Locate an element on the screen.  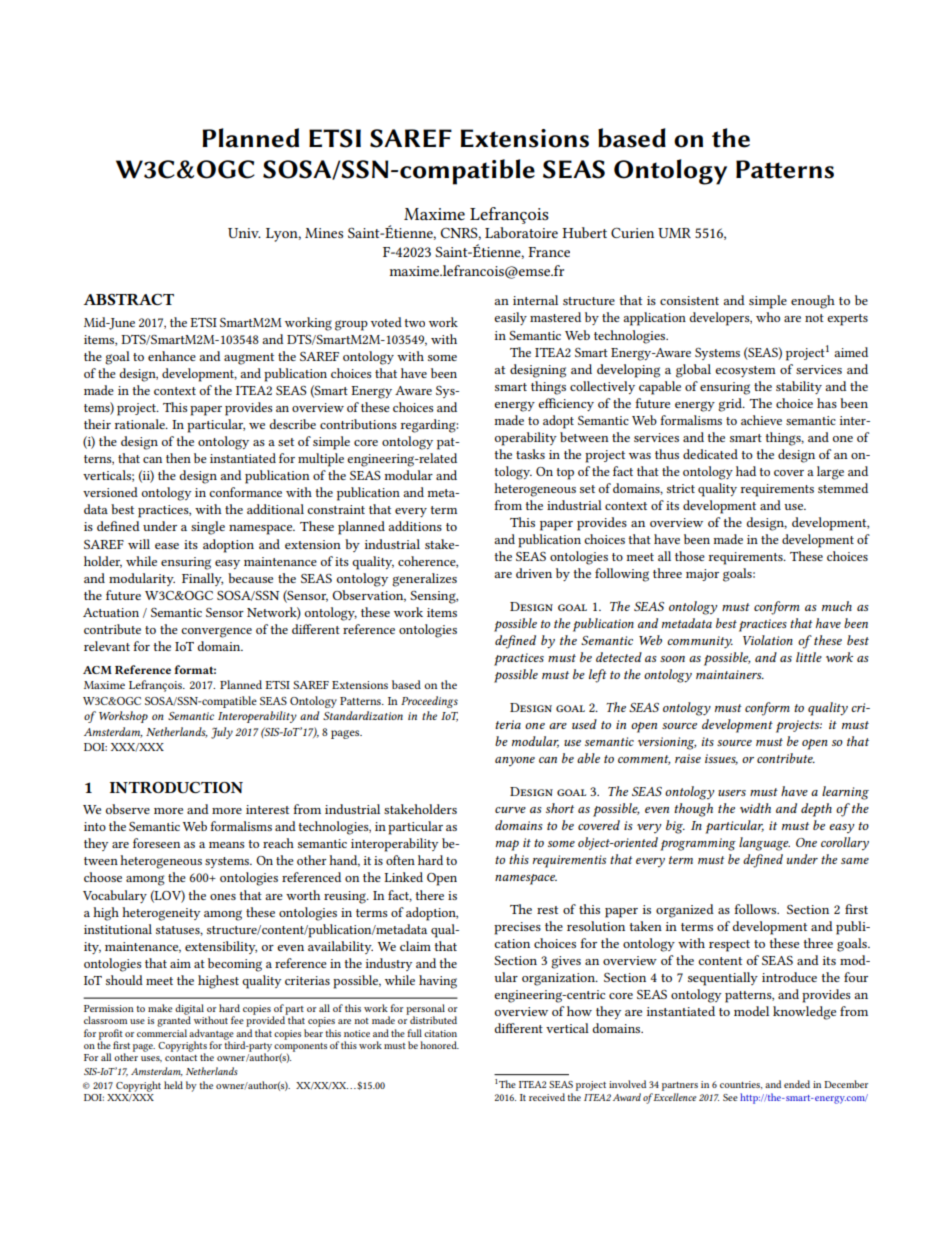
contact is located at coordinates (181, 1058).
